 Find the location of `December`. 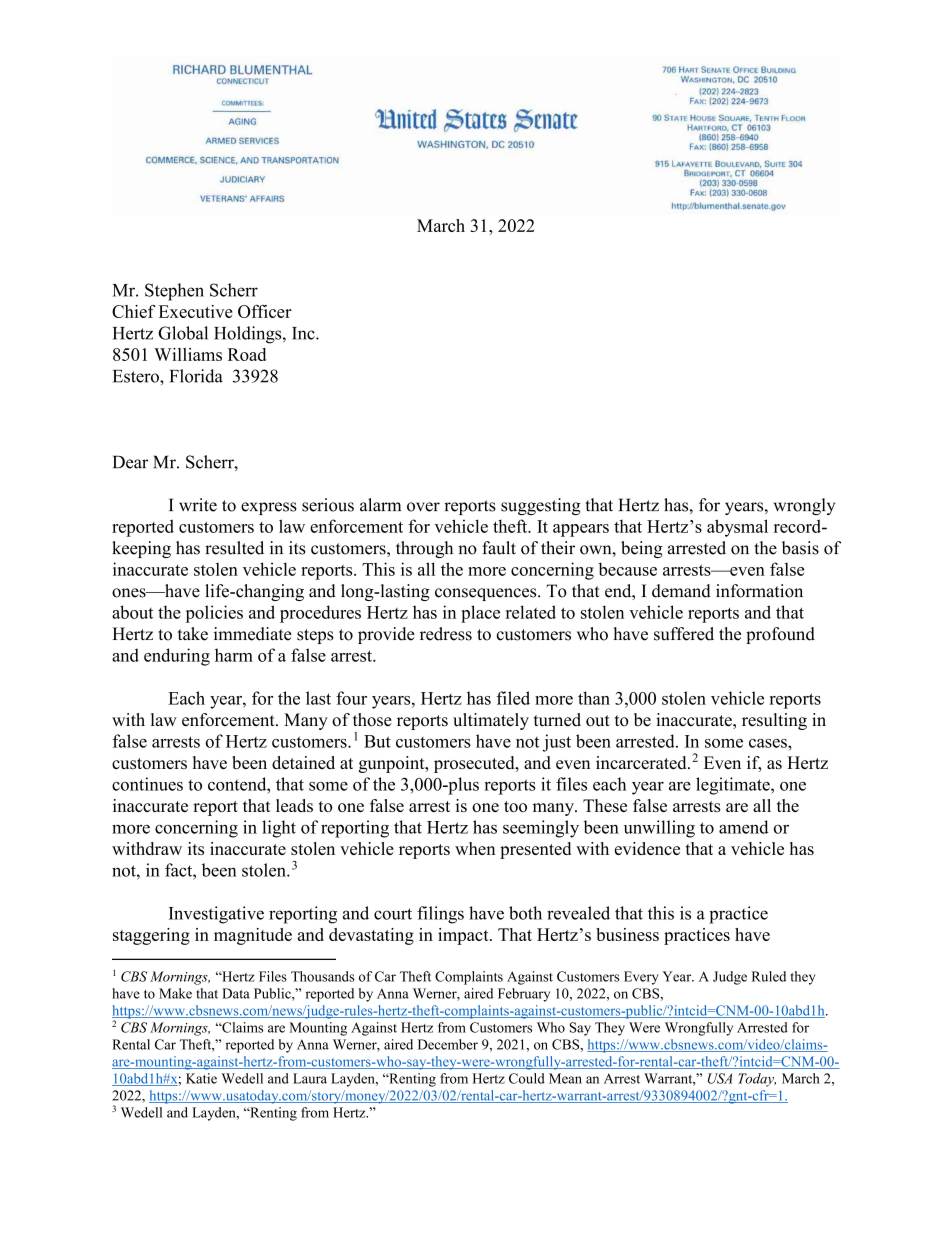

December is located at coordinates (448, 1044).
